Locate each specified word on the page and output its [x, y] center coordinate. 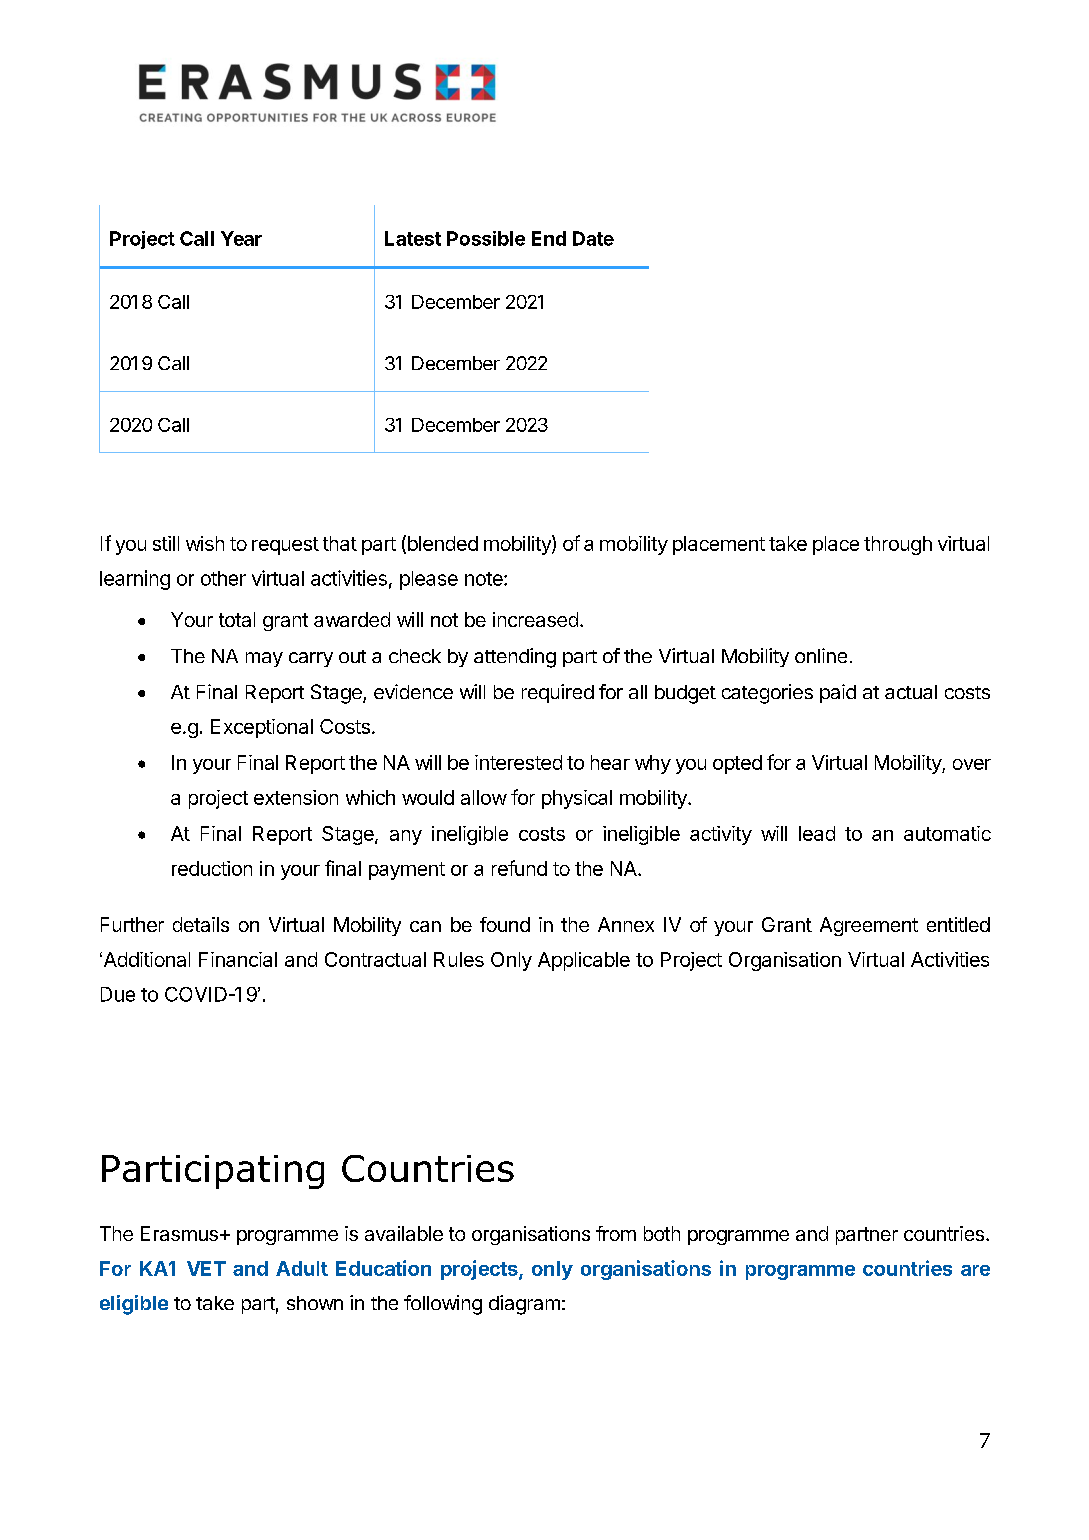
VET [206, 1268]
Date [593, 238]
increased [535, 619]
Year [241, 238]
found [505, 924]
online [821, 655]
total [237, 619]
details [201, 924]
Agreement [869, 926]
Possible [486, 238]
